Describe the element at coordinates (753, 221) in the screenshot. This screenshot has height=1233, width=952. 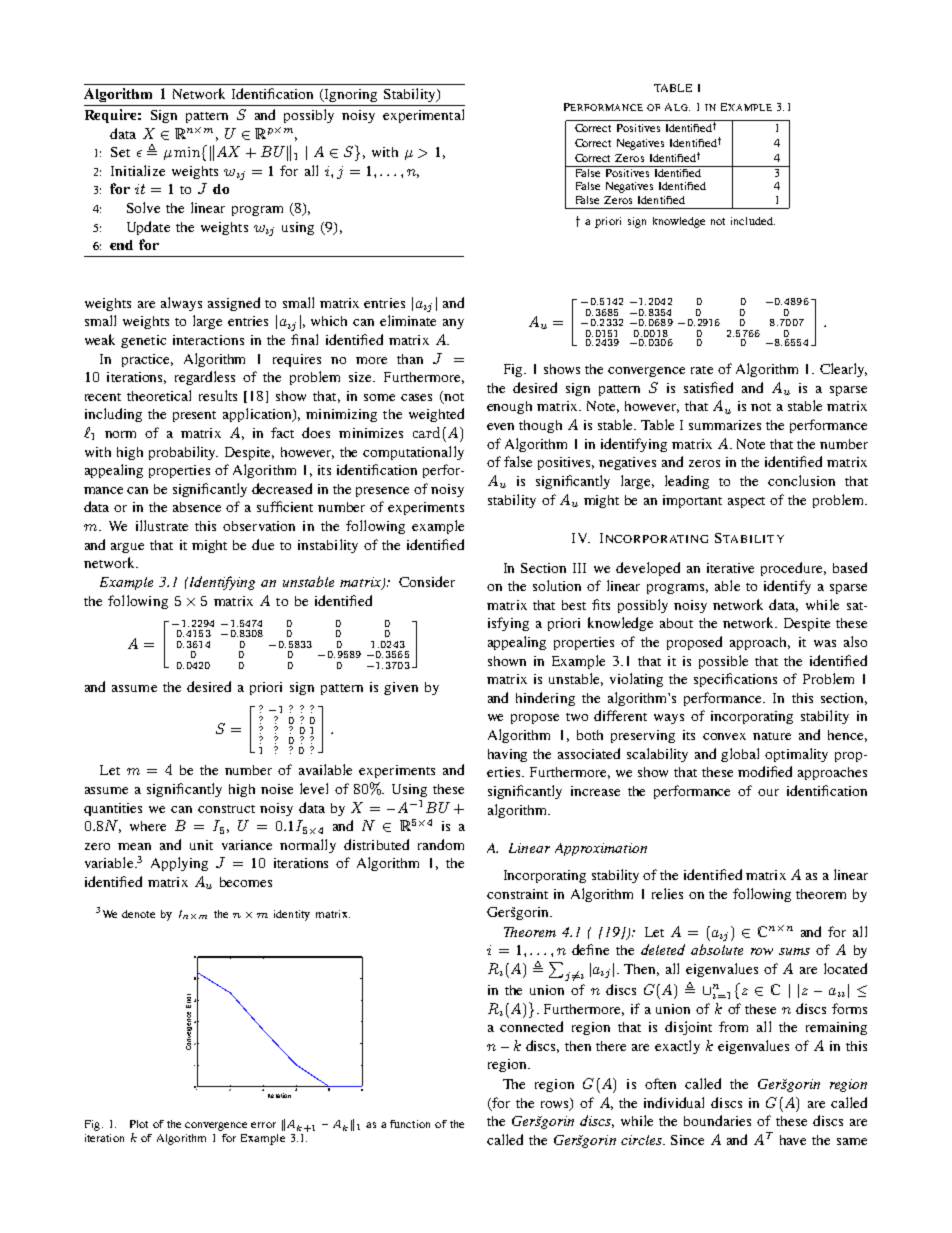
I see `included` at that location.
